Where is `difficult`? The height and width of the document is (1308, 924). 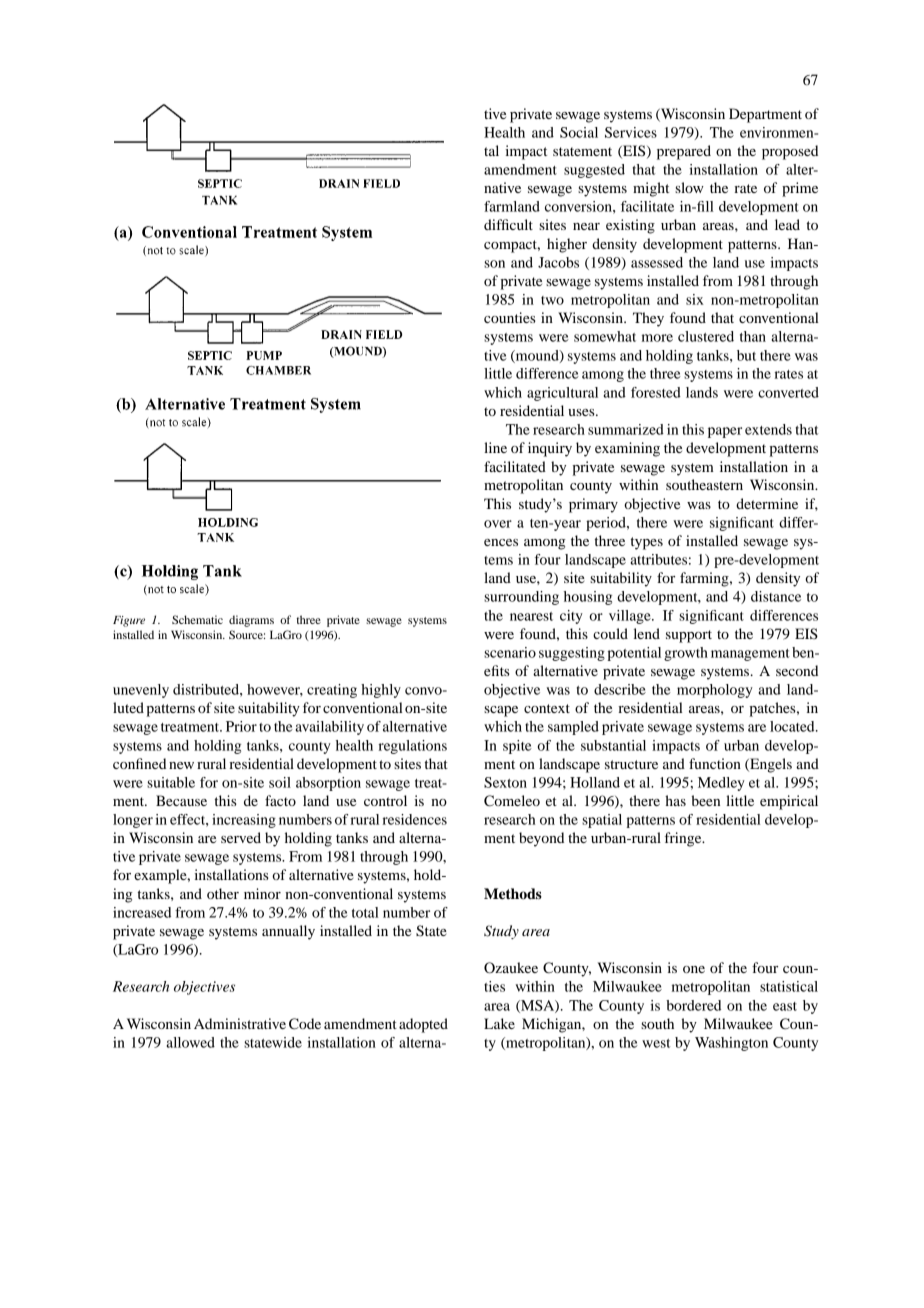
difficult is located at coordinates (508, 224).
